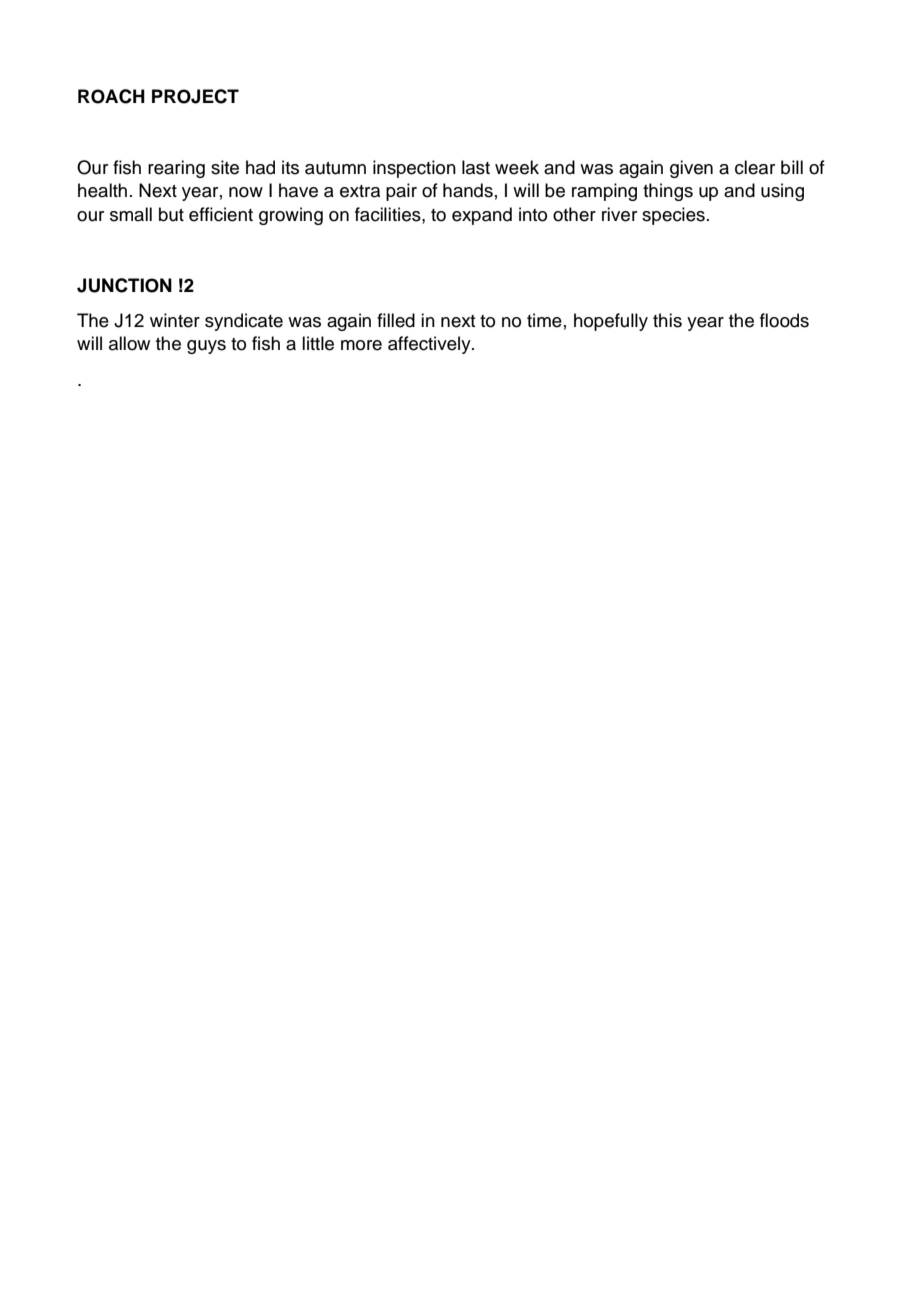 Image resolution: width=924 pixels, height=1308 pixels. I want to click on expand, so click(482, 216).
